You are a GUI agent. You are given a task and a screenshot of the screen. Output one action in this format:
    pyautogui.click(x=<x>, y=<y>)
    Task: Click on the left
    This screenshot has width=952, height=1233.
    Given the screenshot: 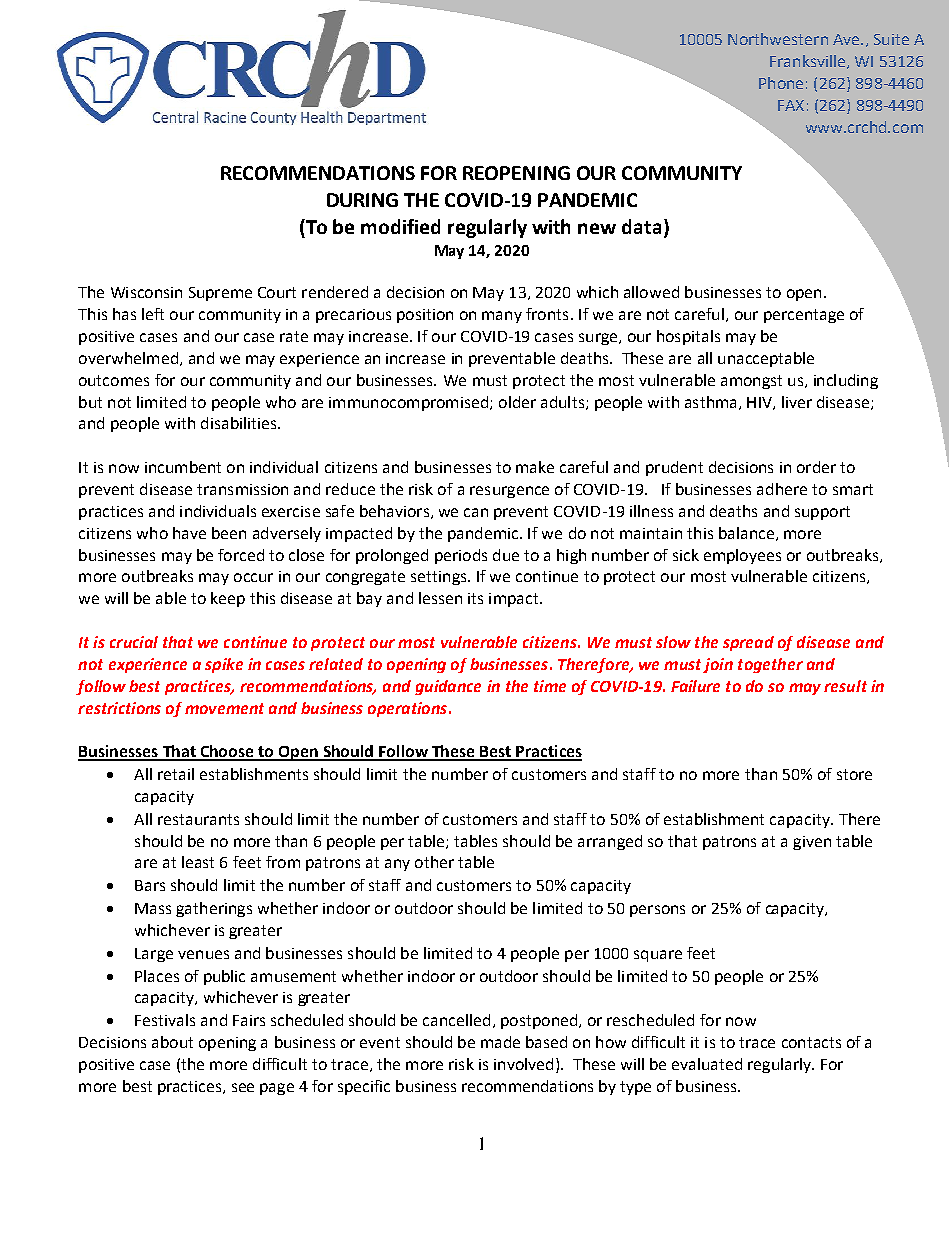 What is the action you would take?
    pyautogui.click(x=153, y=314)
